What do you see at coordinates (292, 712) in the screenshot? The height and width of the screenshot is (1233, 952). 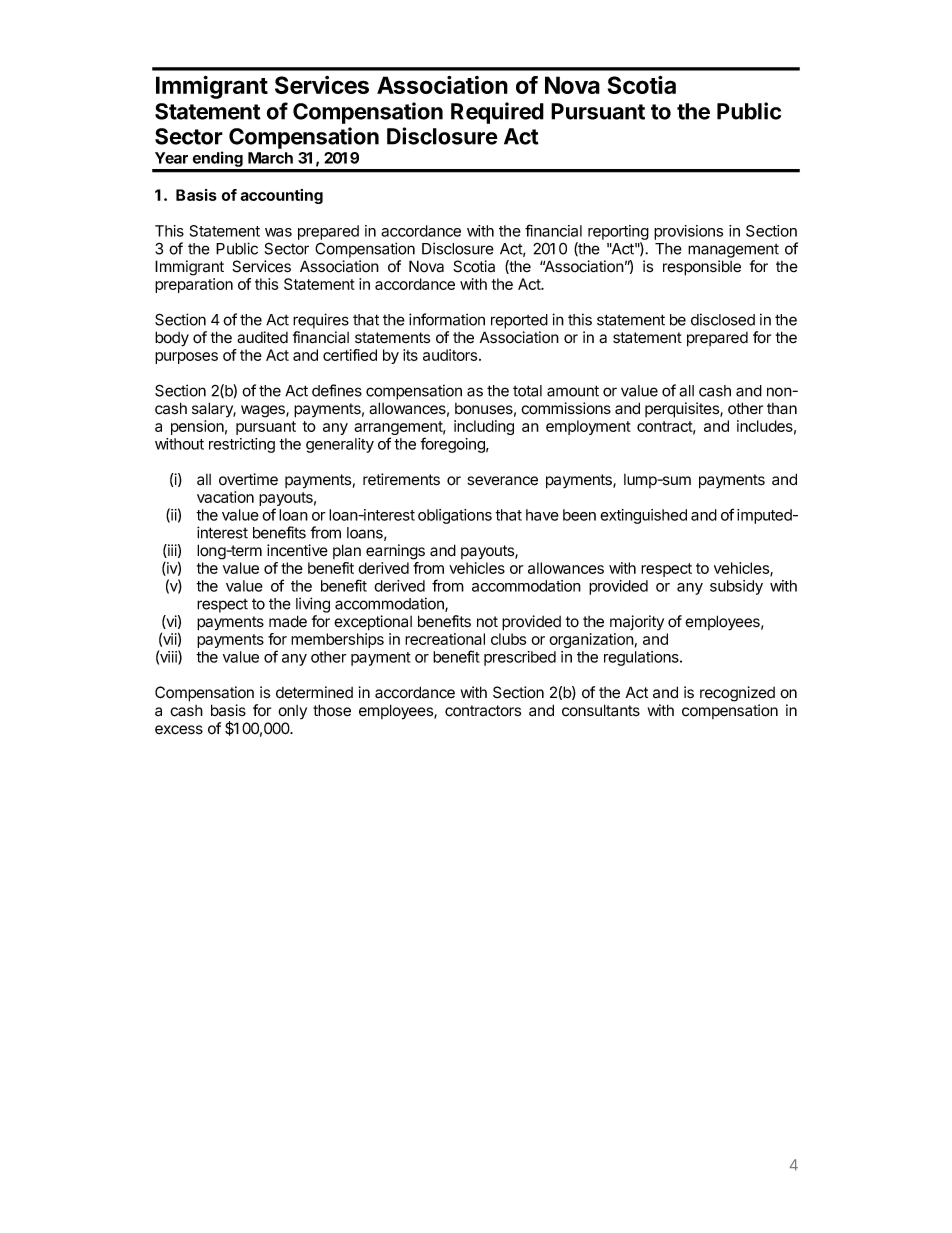 I see `only` at bounding box center [292, 712].
